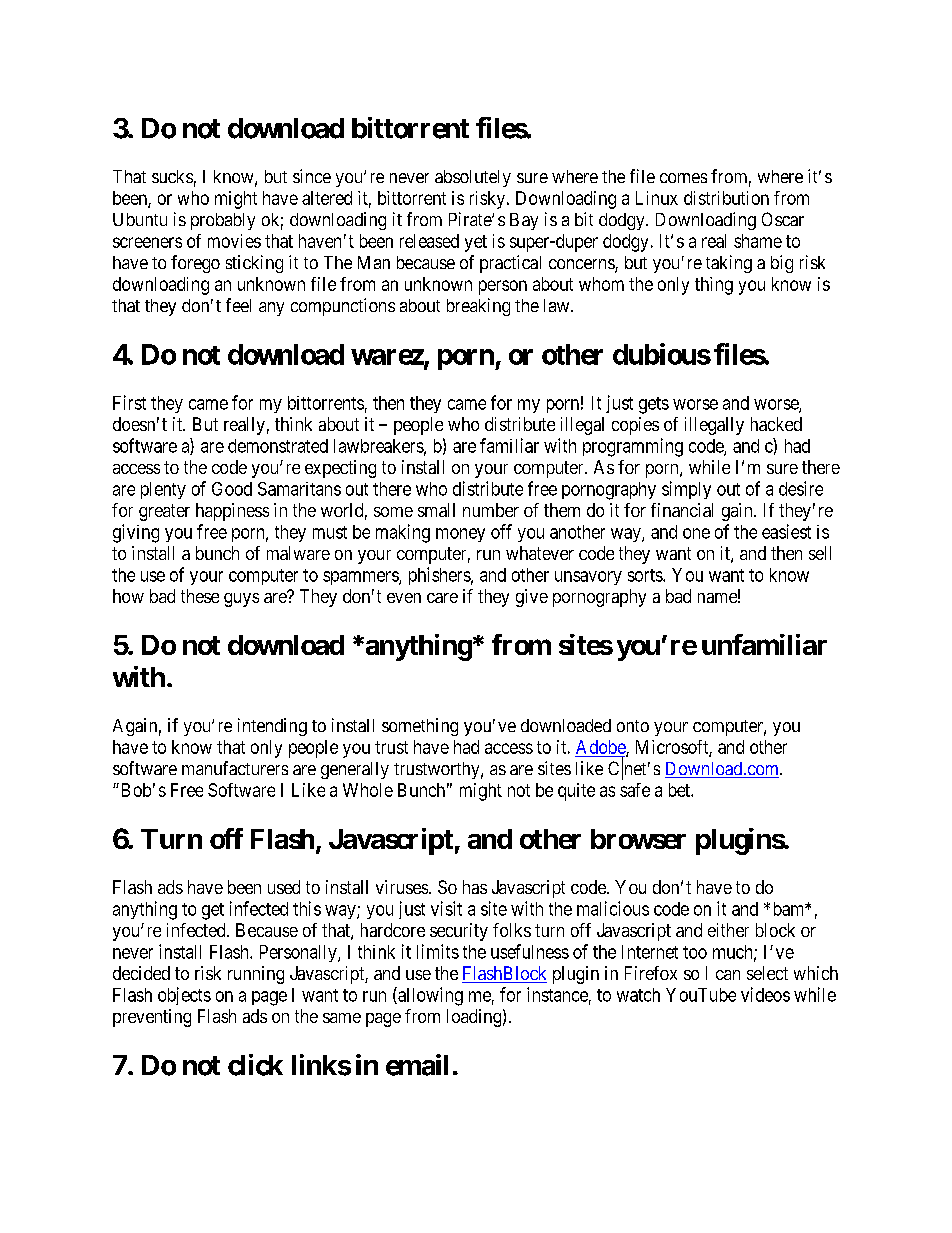  What do you see at coordinates (726, 198) in the screenshot?
I see `distribution` at bounding box center [726, 198].
